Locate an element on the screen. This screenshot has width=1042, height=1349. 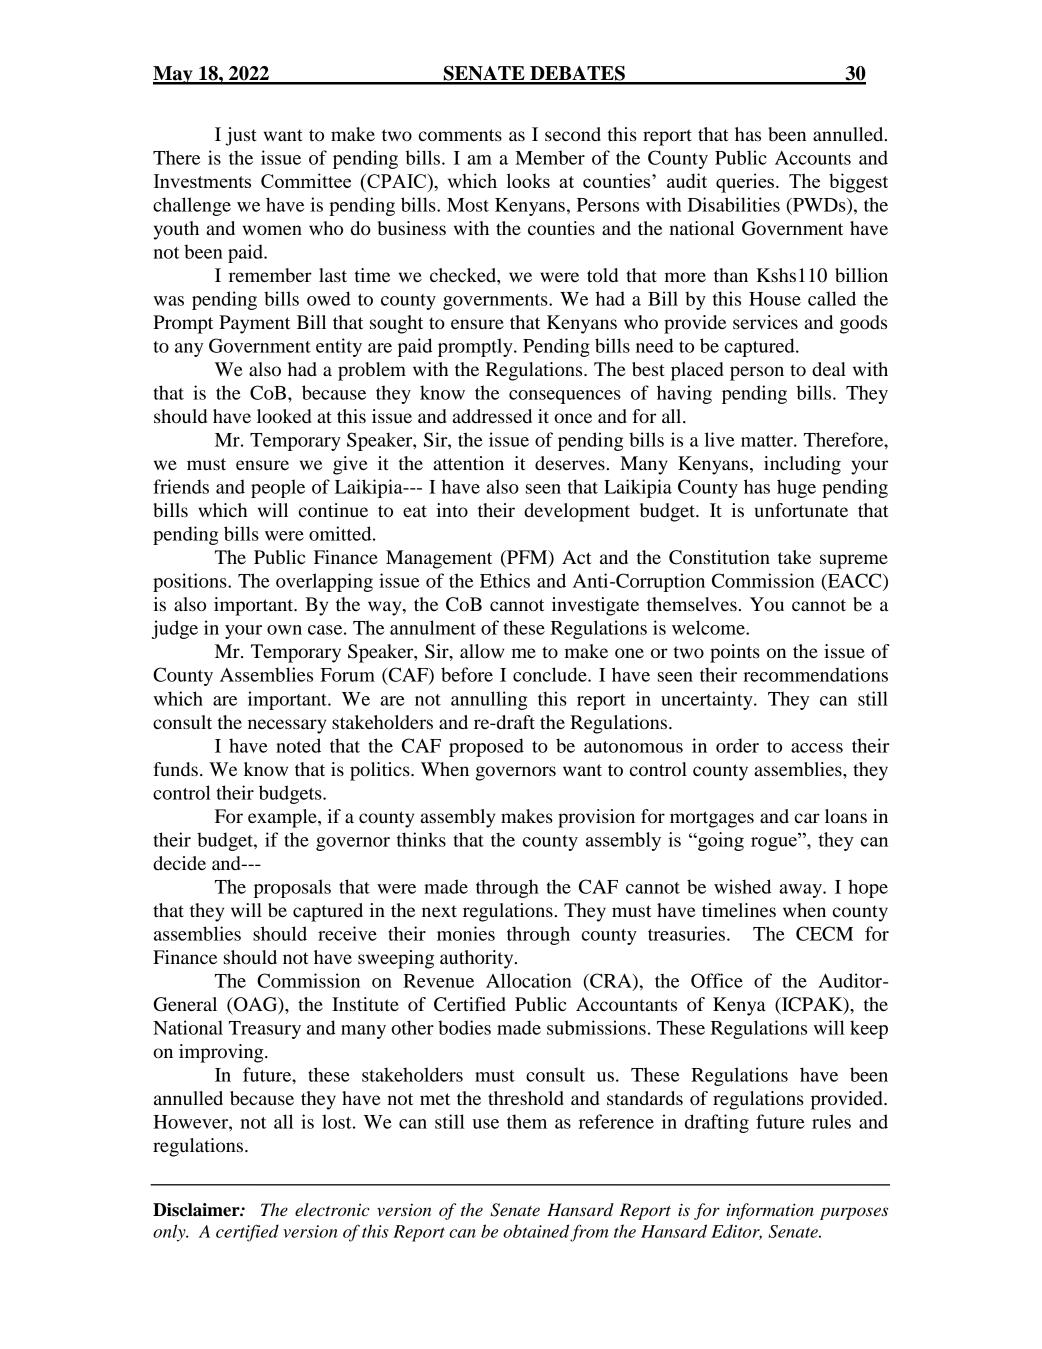
own is located at coordinates (284, 630).
